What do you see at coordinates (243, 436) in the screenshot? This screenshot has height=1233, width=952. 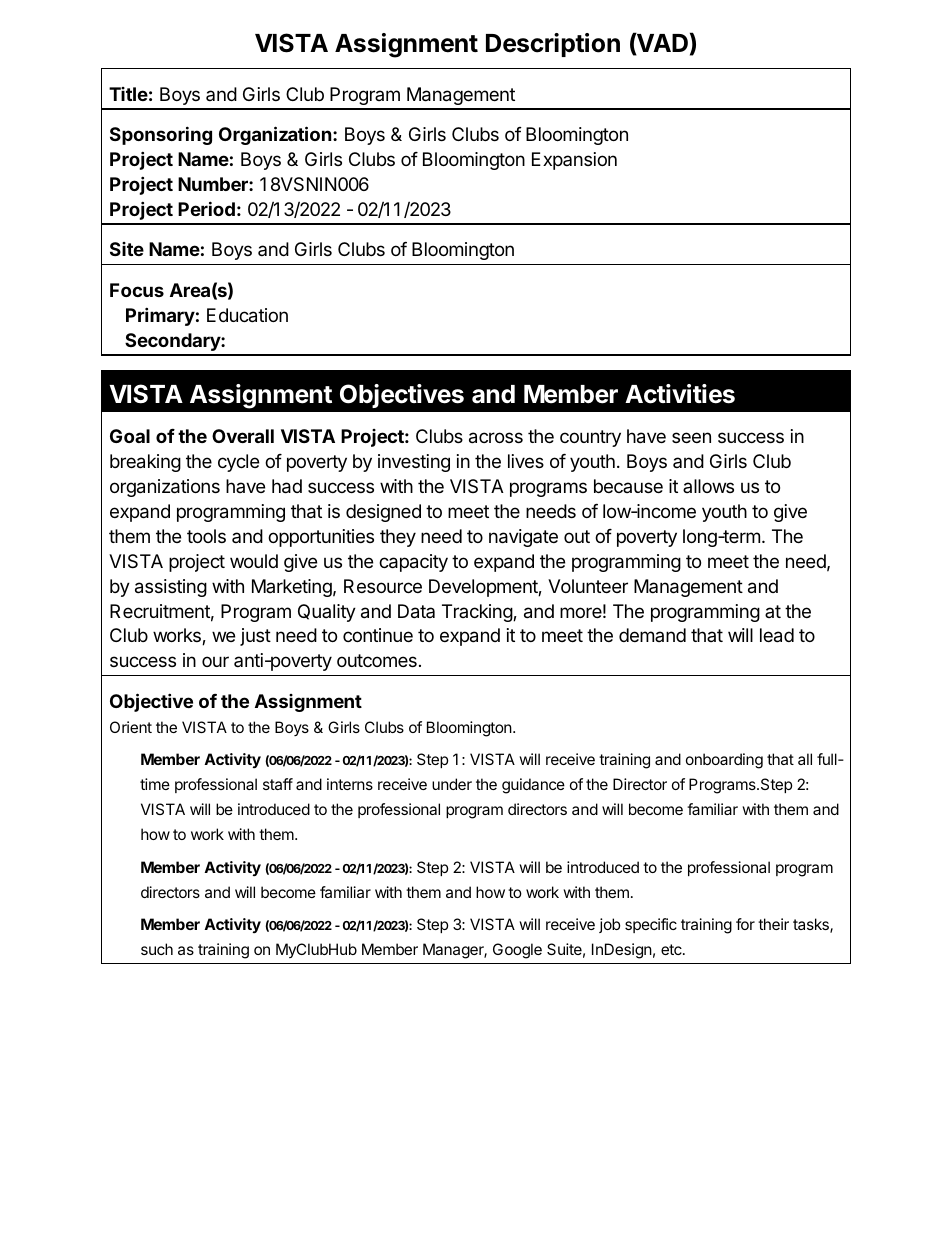 I see `Overall` at bounding box center [243, 436].
